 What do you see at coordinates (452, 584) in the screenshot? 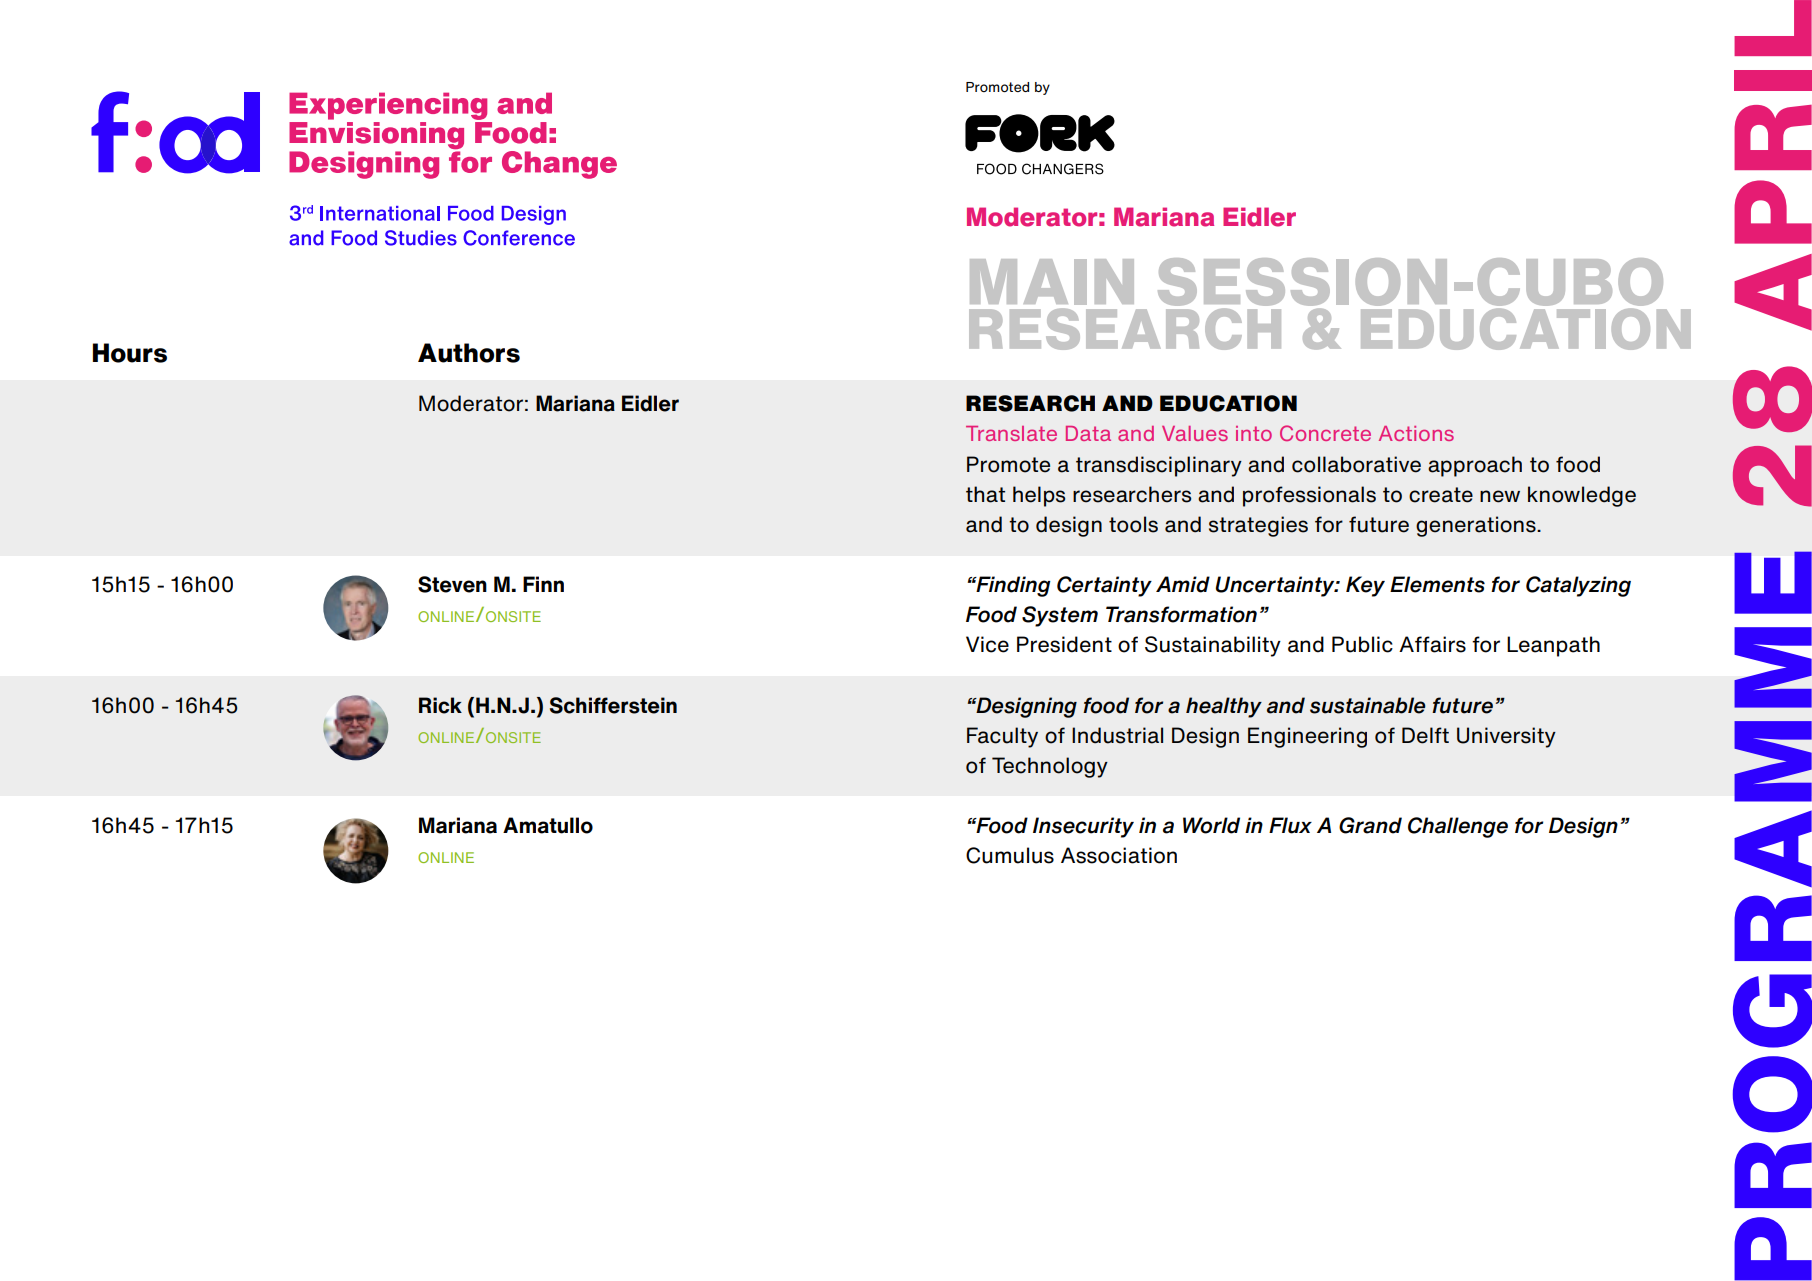
I see `Steven` at bounding box center [452, 584].
